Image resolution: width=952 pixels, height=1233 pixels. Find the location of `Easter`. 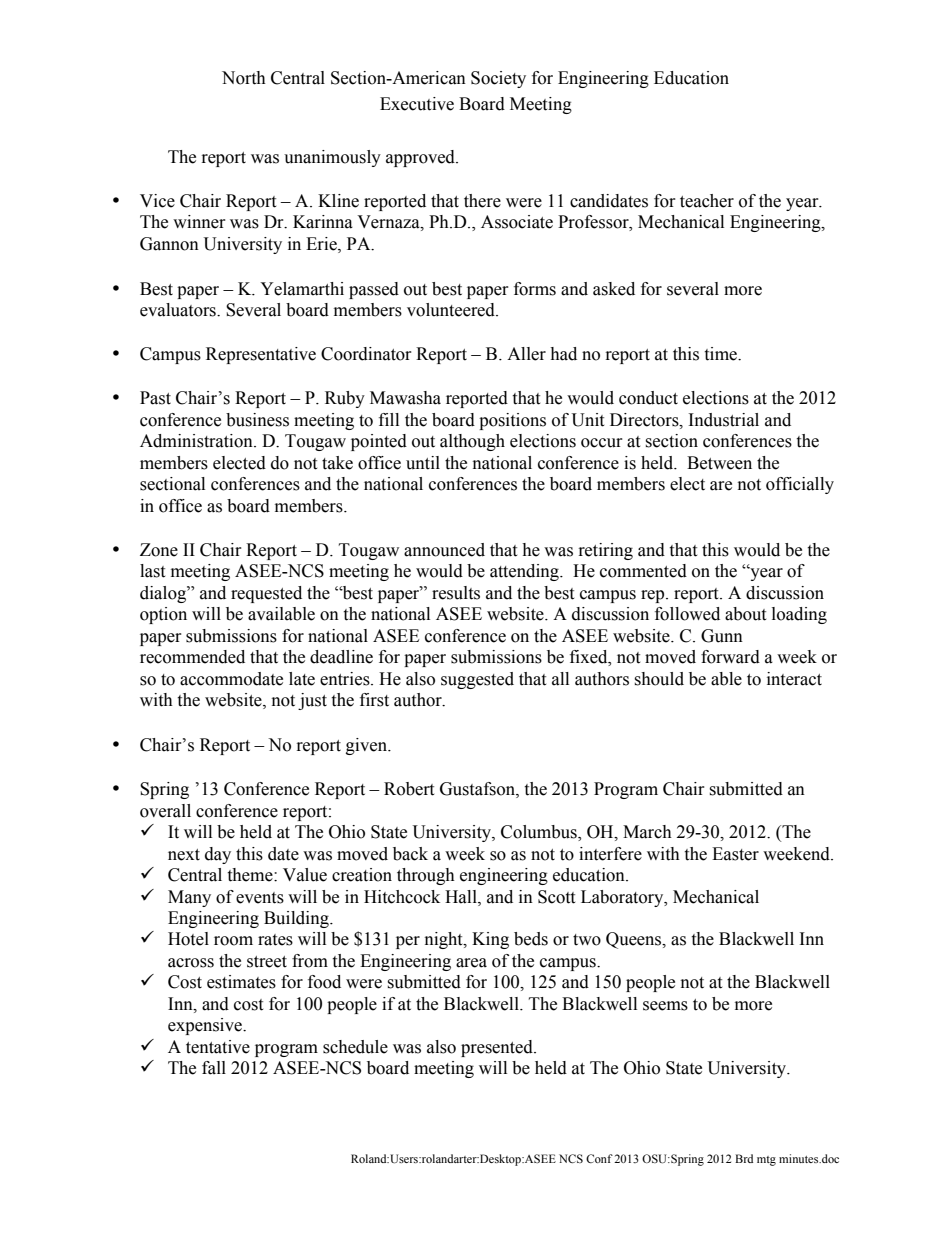

Easter is located at coordinates (735, 854).
